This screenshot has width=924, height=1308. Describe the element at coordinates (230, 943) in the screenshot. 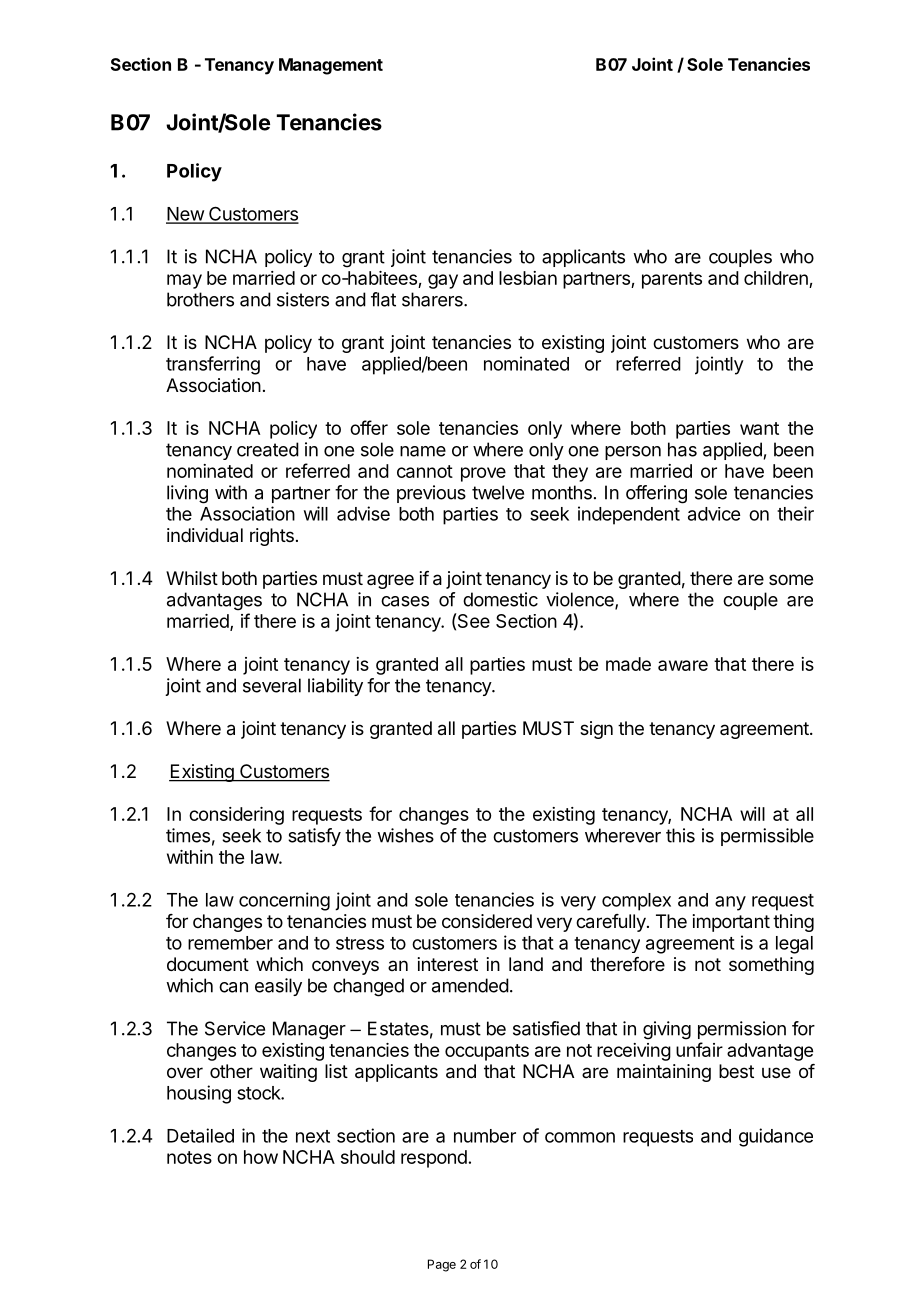

I see `remember` at that location.
